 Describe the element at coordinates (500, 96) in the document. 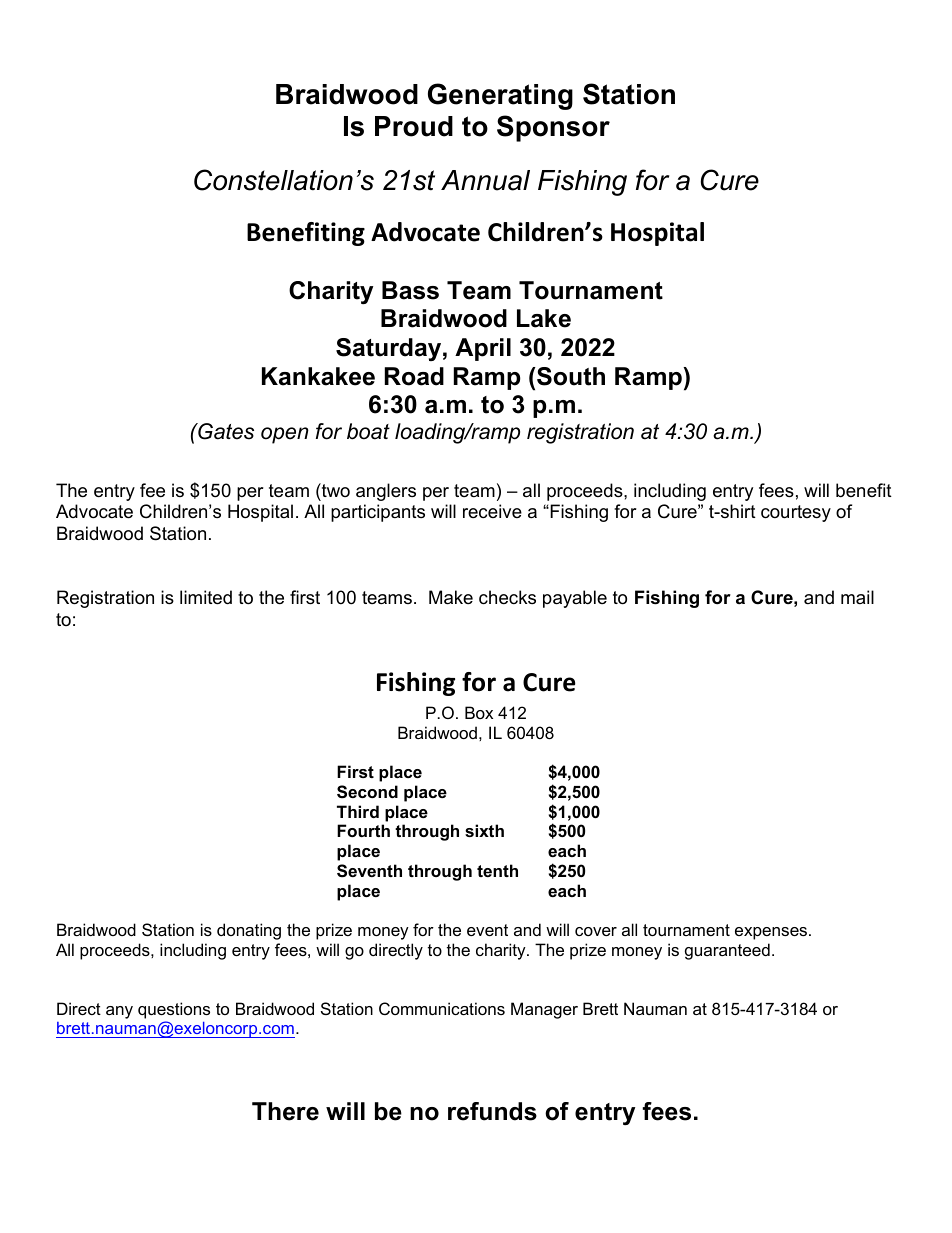

I see `Generating` at that location.
